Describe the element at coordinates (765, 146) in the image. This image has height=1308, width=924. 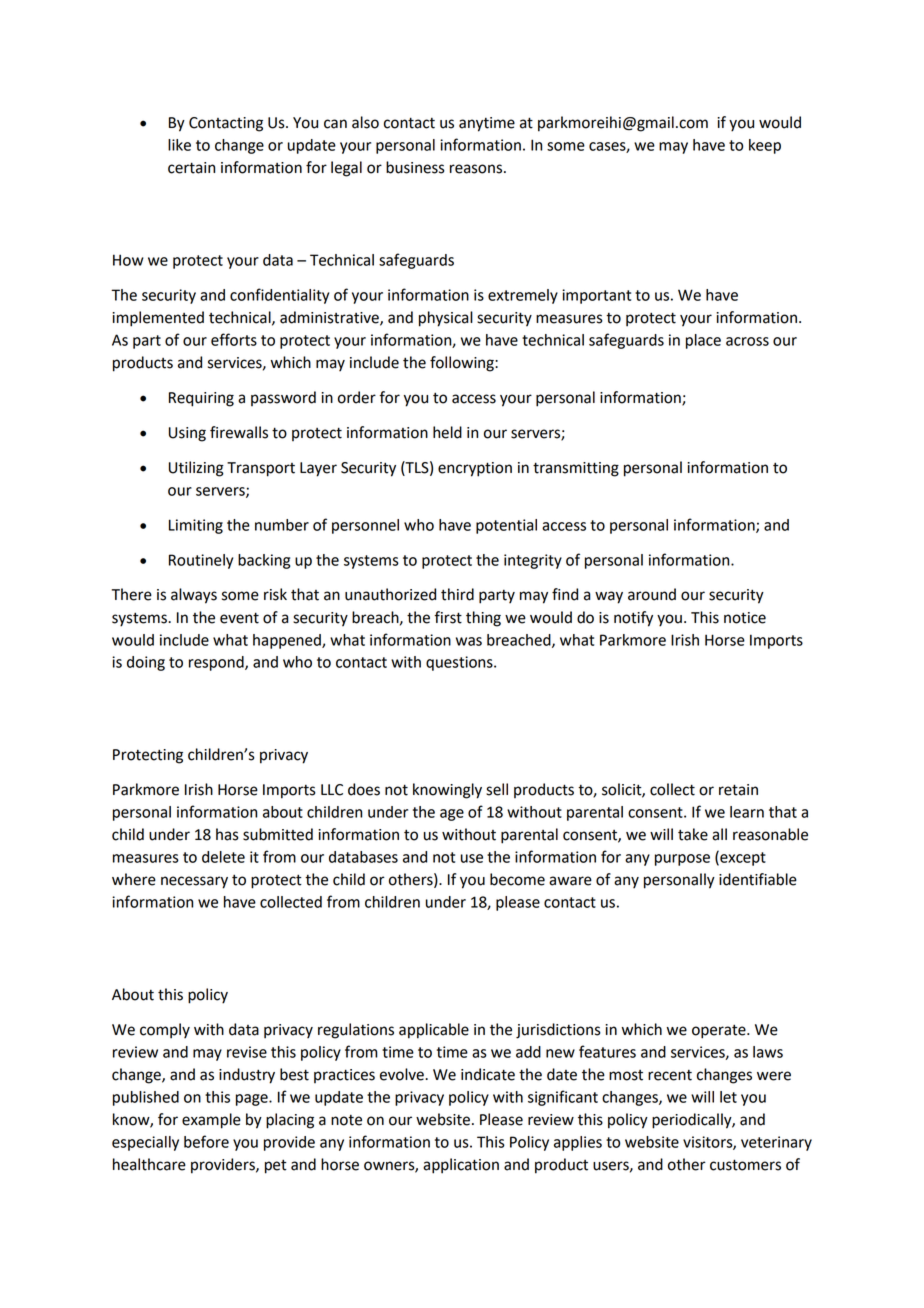
I see `keep` at that location.
